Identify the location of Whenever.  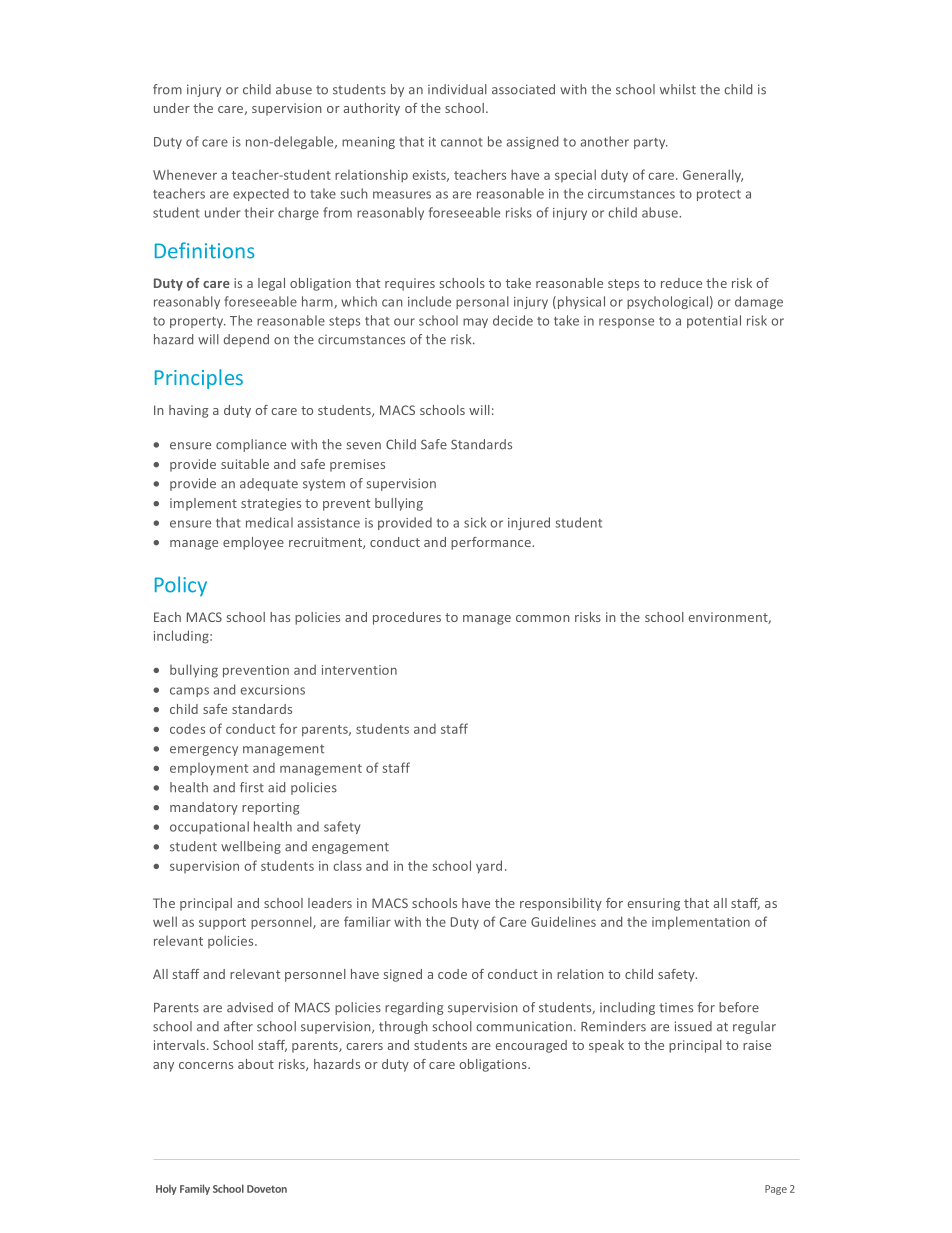
(185, 175).
